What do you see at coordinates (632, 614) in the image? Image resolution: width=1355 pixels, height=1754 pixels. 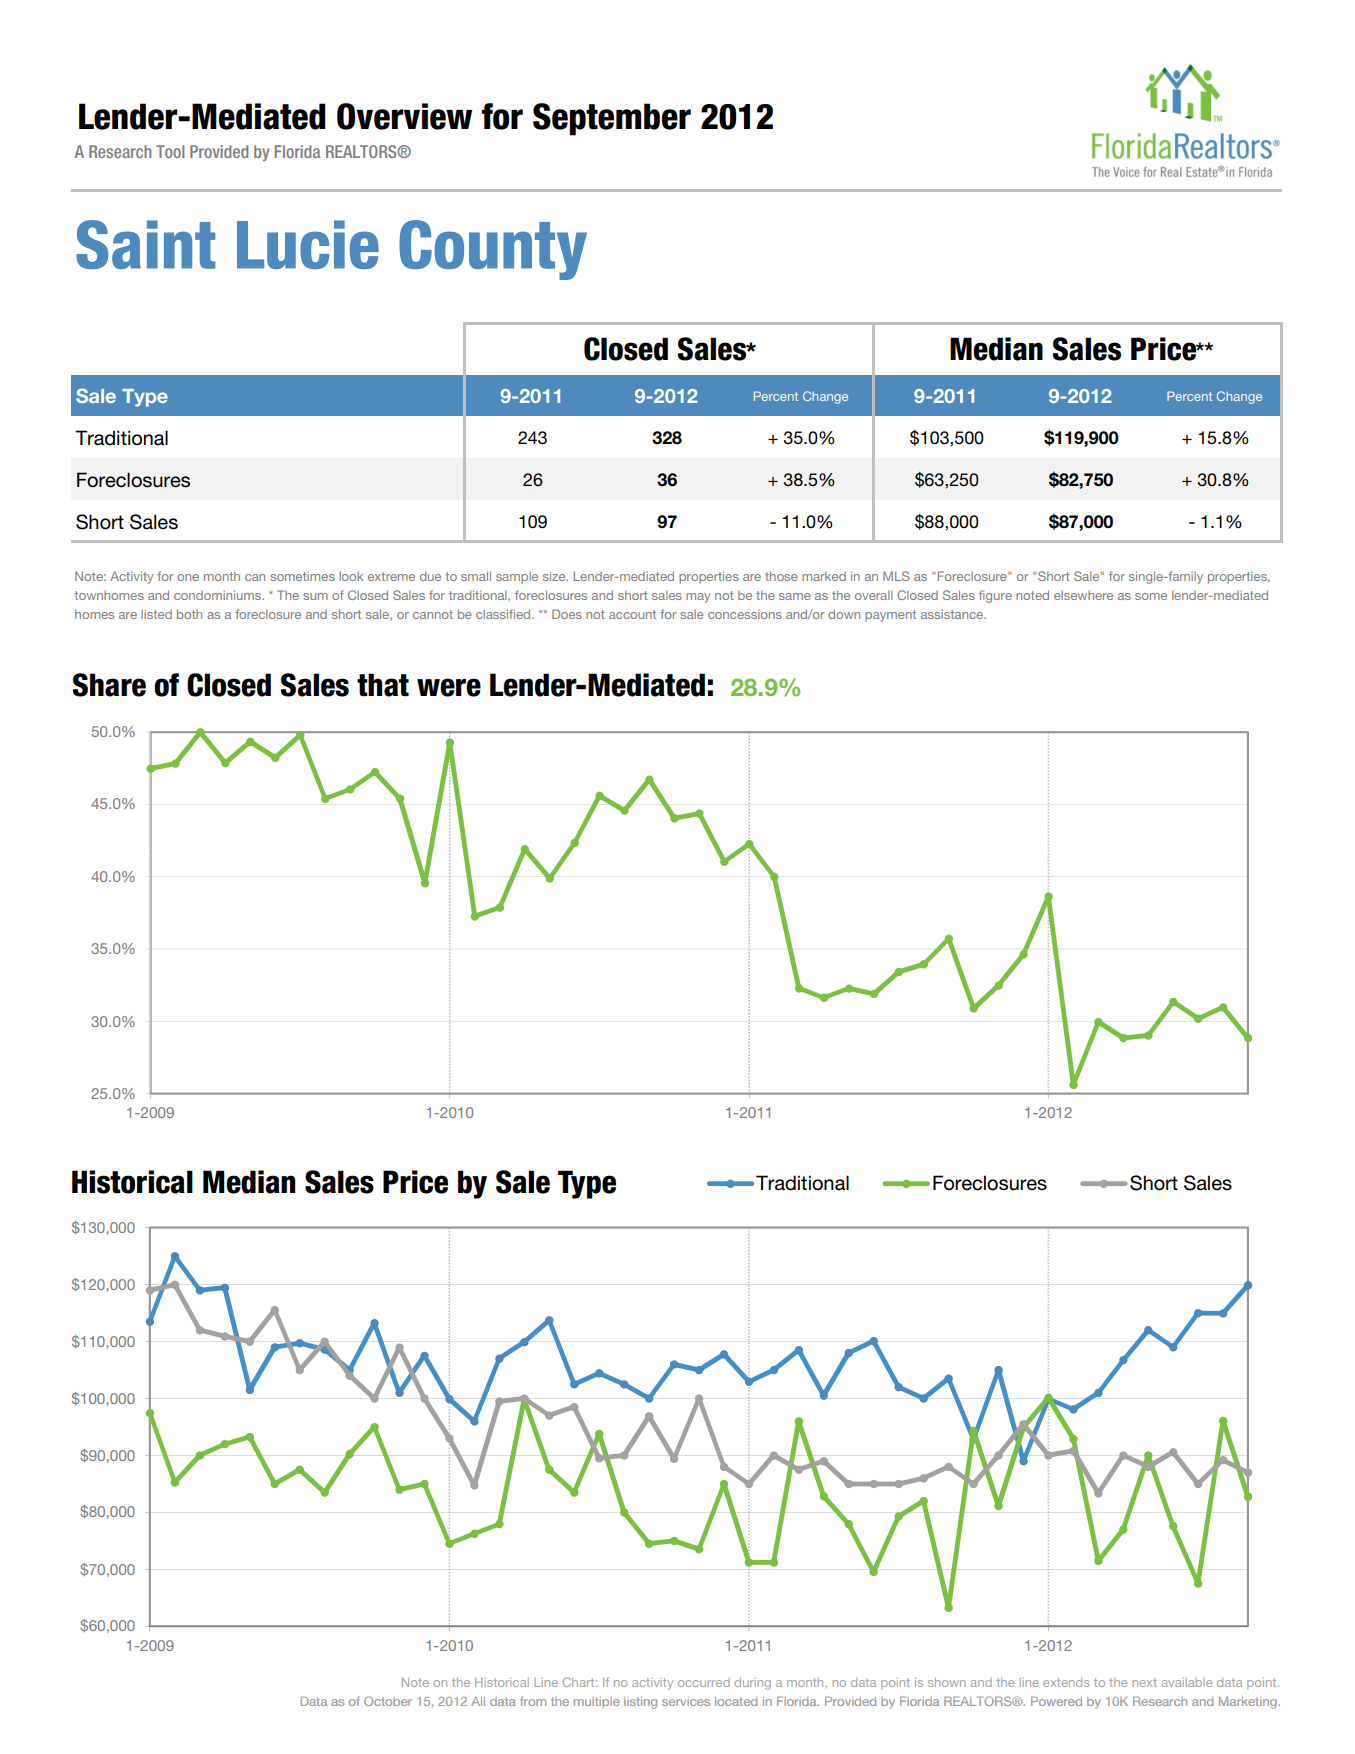 I see `account` at bounding box center [632, 614].
